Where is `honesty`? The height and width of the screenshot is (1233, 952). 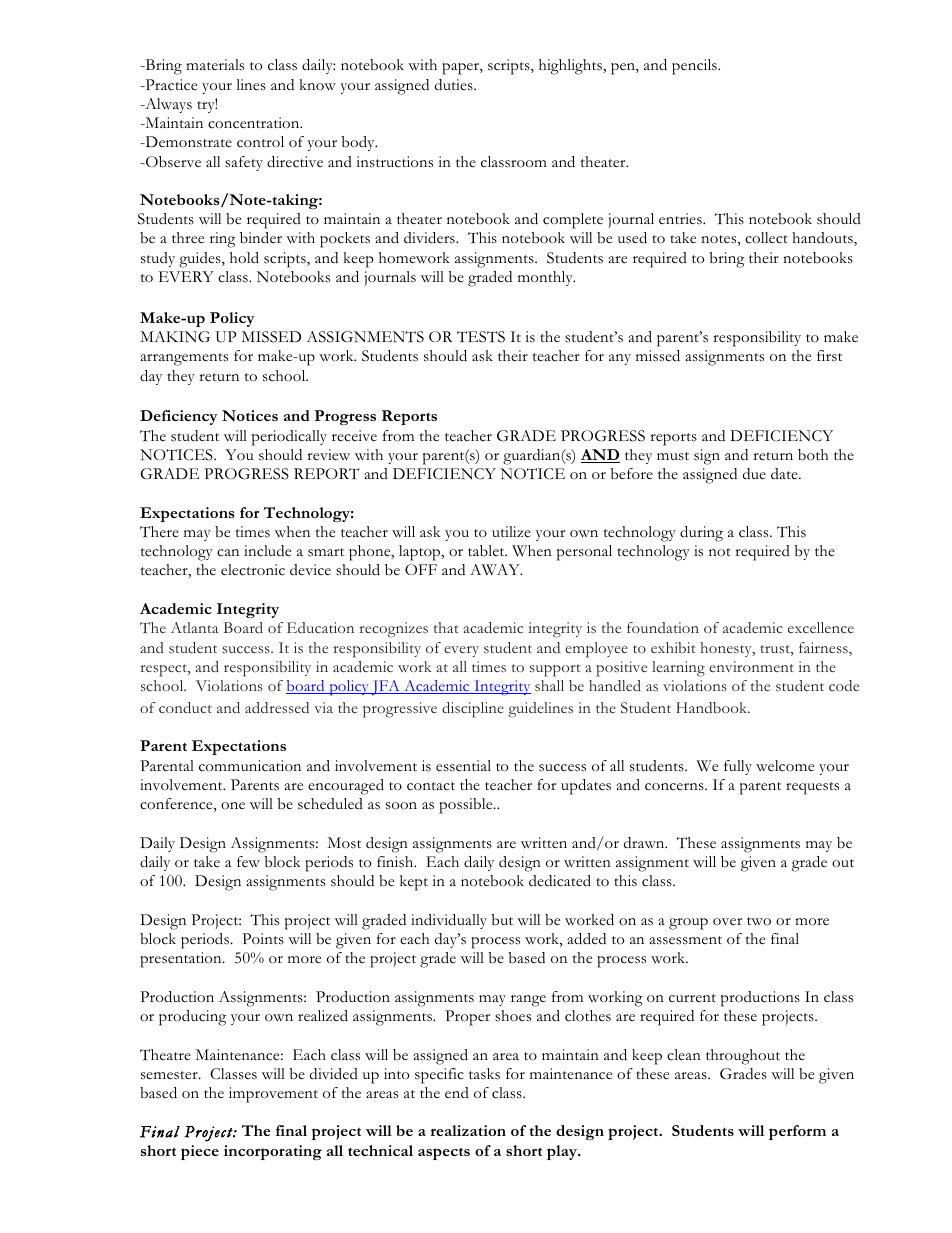 honesty is located at coordinates (727, 649).
